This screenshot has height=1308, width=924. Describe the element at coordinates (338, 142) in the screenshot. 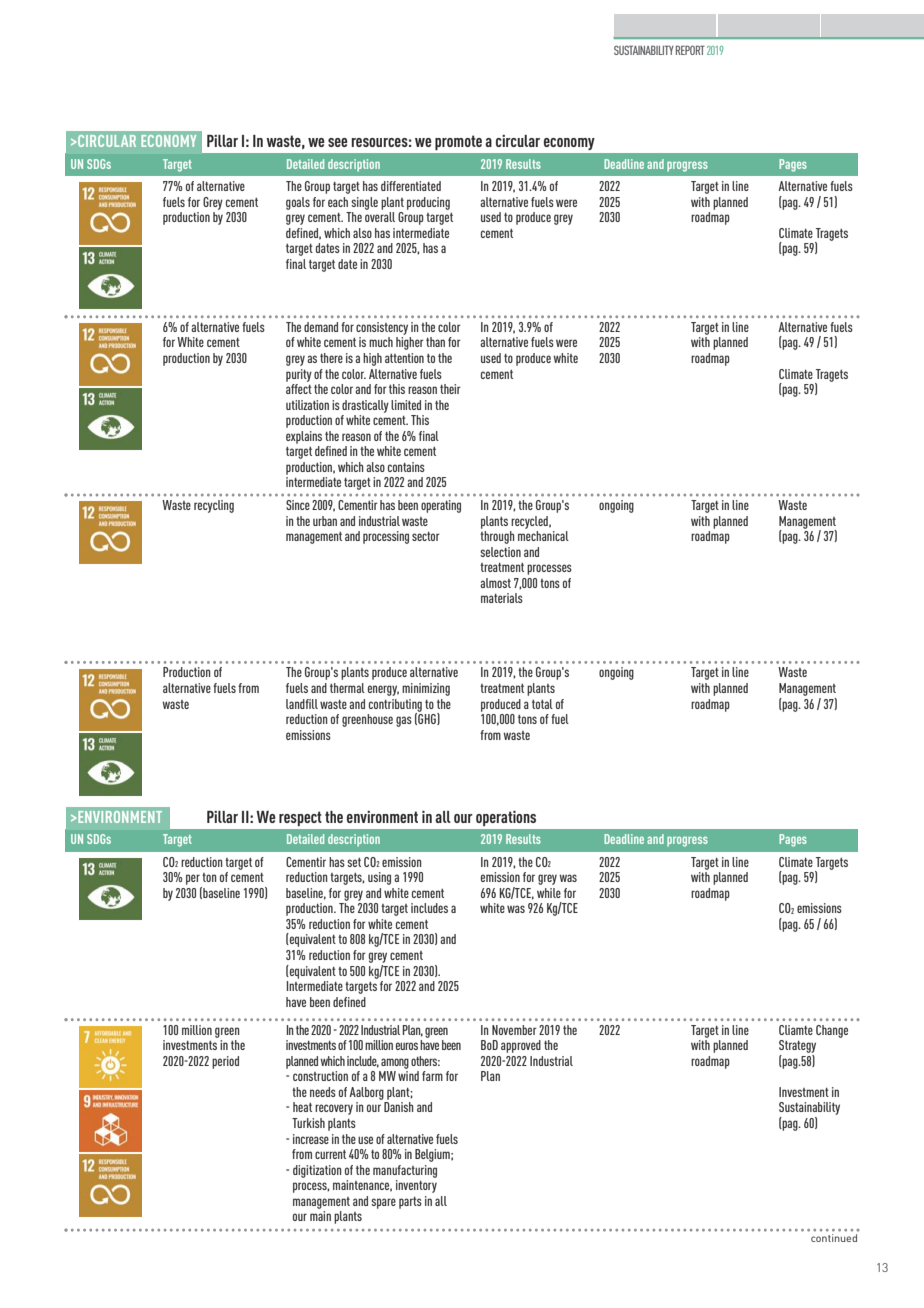

I see `see` at that location.
